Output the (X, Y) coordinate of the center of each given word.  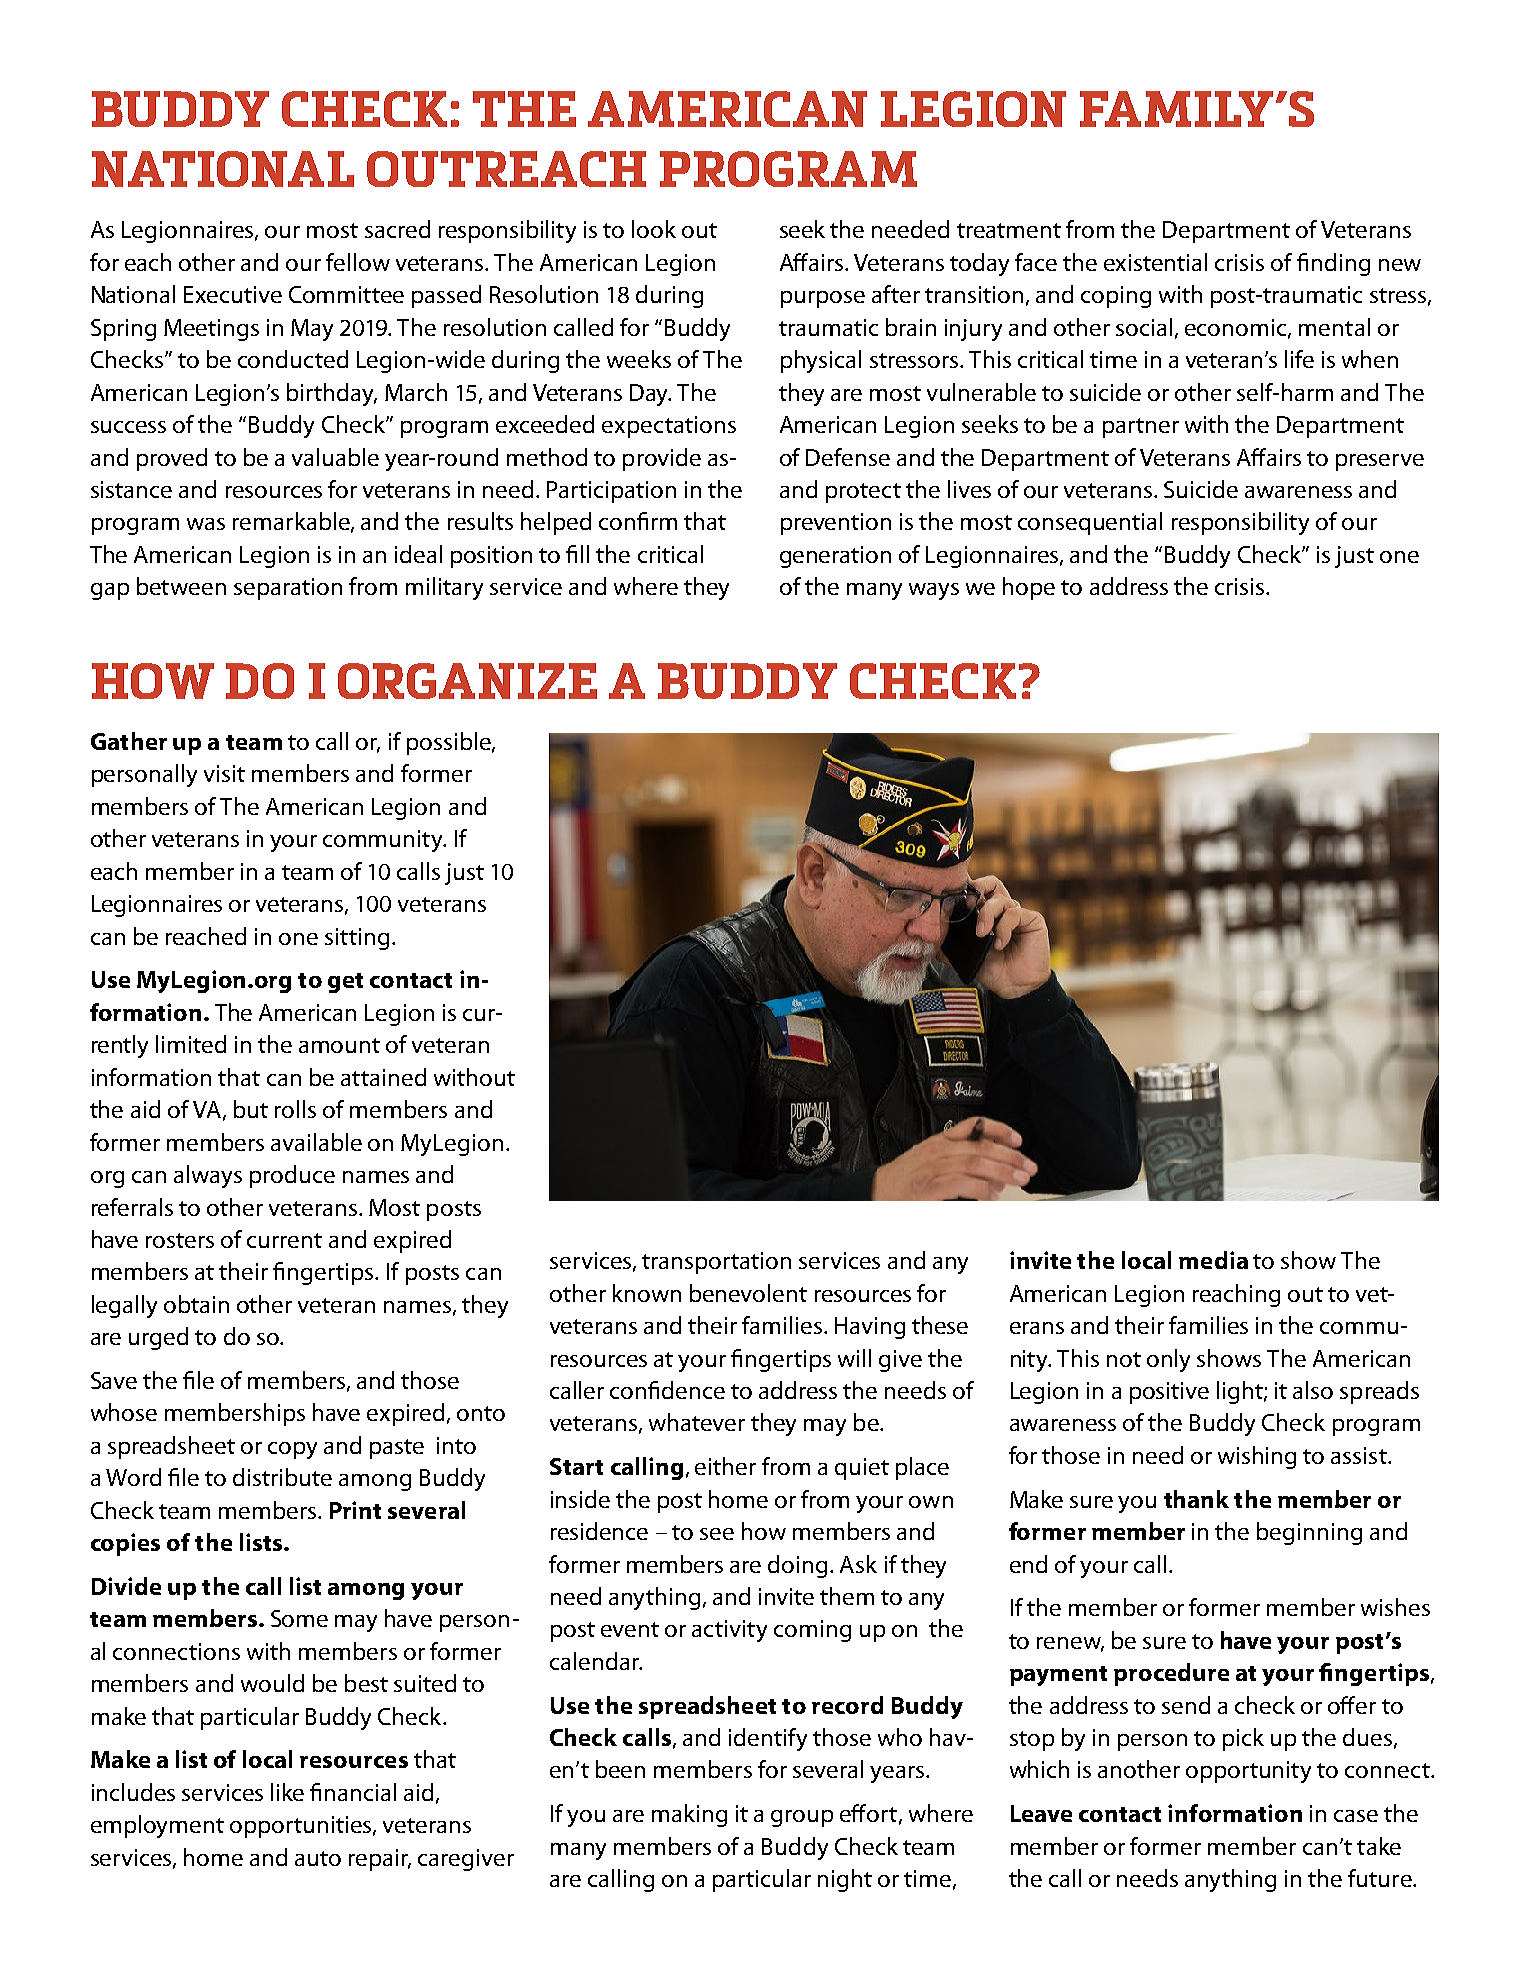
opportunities (302, 1827)
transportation (716, 1263)
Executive (233, 294)
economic (1237, 328)
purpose (823, 299)
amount (339, 1045)
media (1213, 1260)
